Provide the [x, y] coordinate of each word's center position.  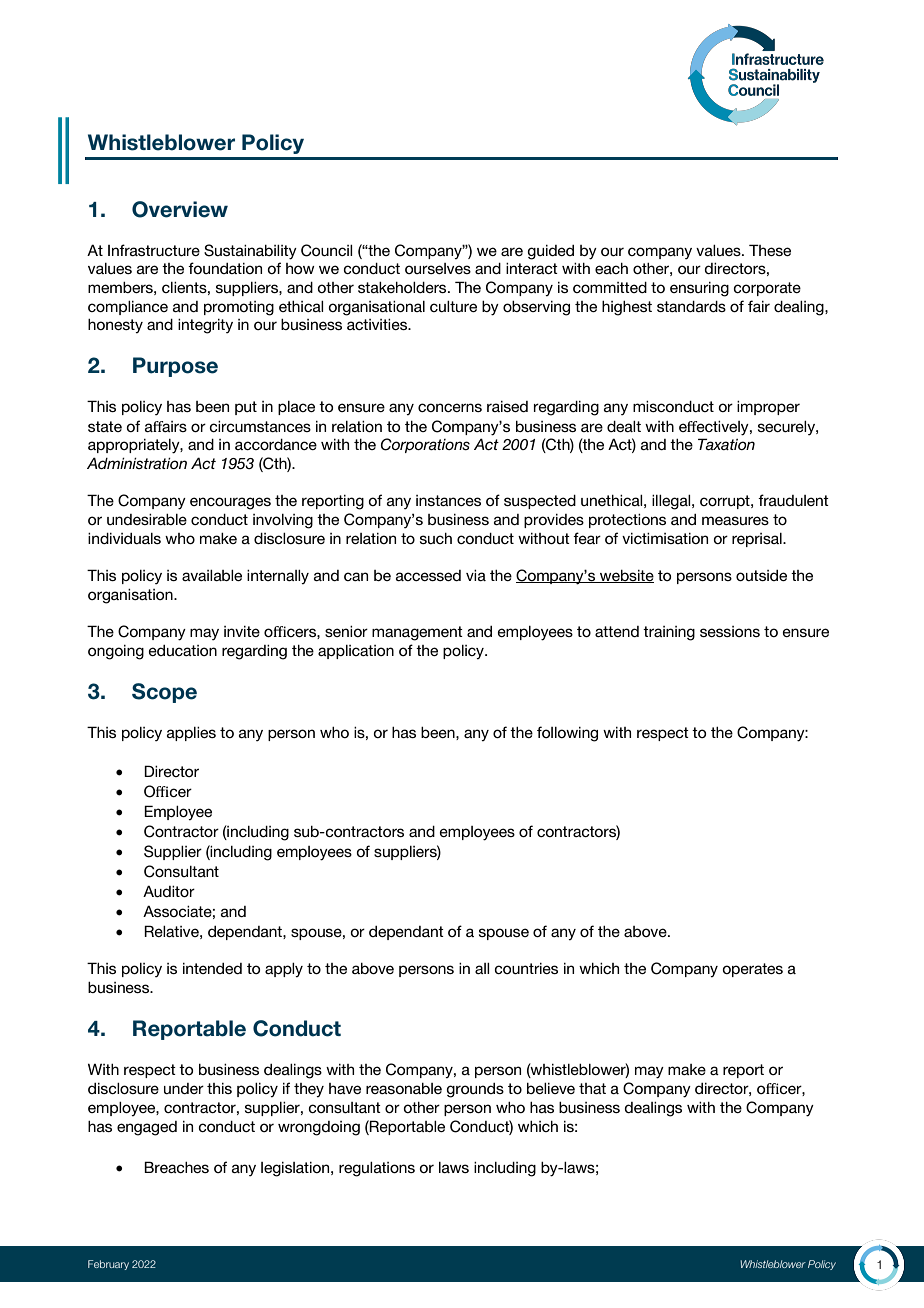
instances [448, 500]
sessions [730, 631]
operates [752, 970]
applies [191, 734]
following [567, 734]
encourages [230, 503]
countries [526, 968]
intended [212, 968]
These [770, 250]
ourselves [438, 268]
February [108, 1265]
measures [735, 520]
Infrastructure [154, 250]
